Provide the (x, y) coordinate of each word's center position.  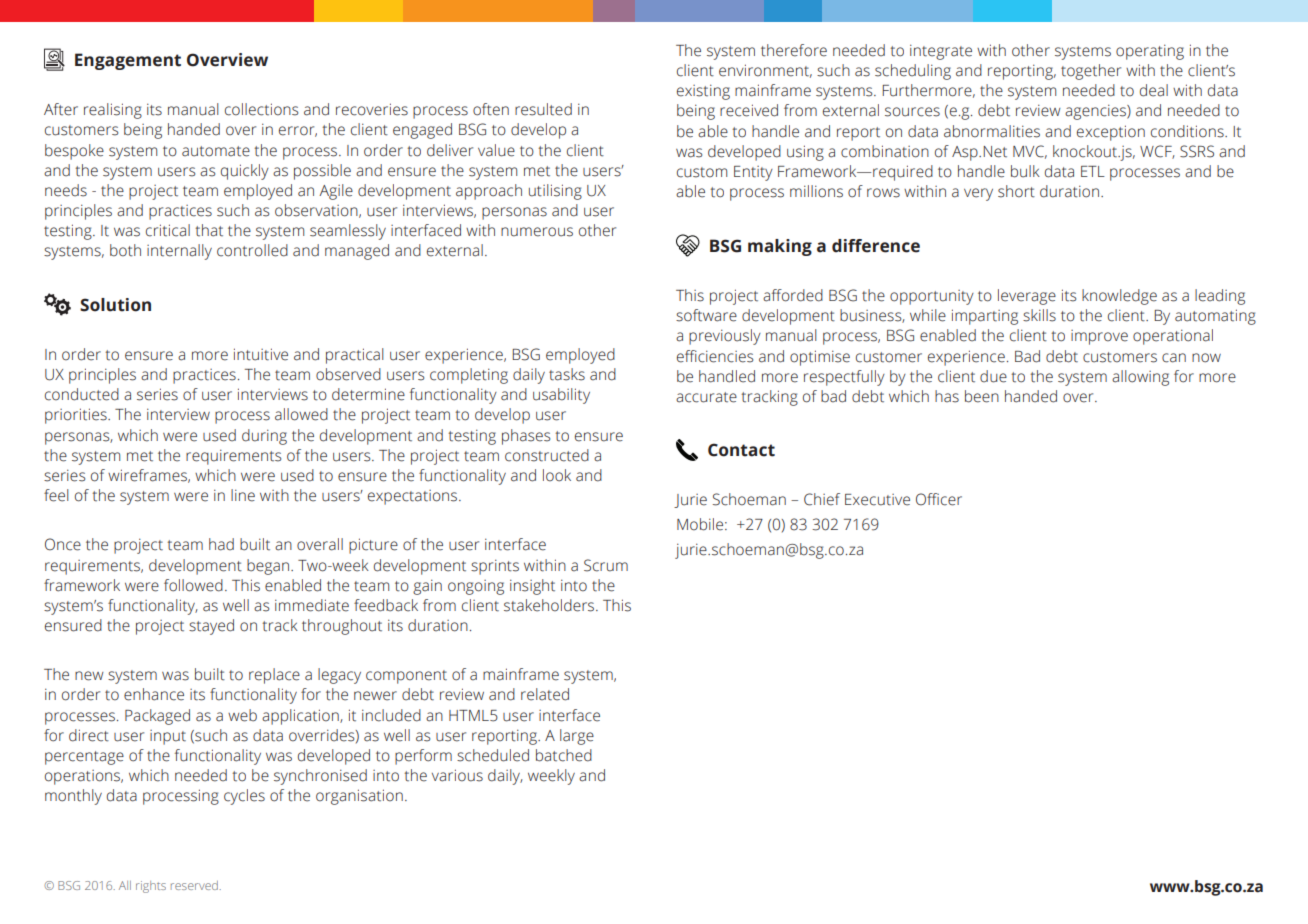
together (1091, 72)
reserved (194, 885)
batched (564, 755)
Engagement (128, 61)
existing (703, 92)
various (457, 775)
